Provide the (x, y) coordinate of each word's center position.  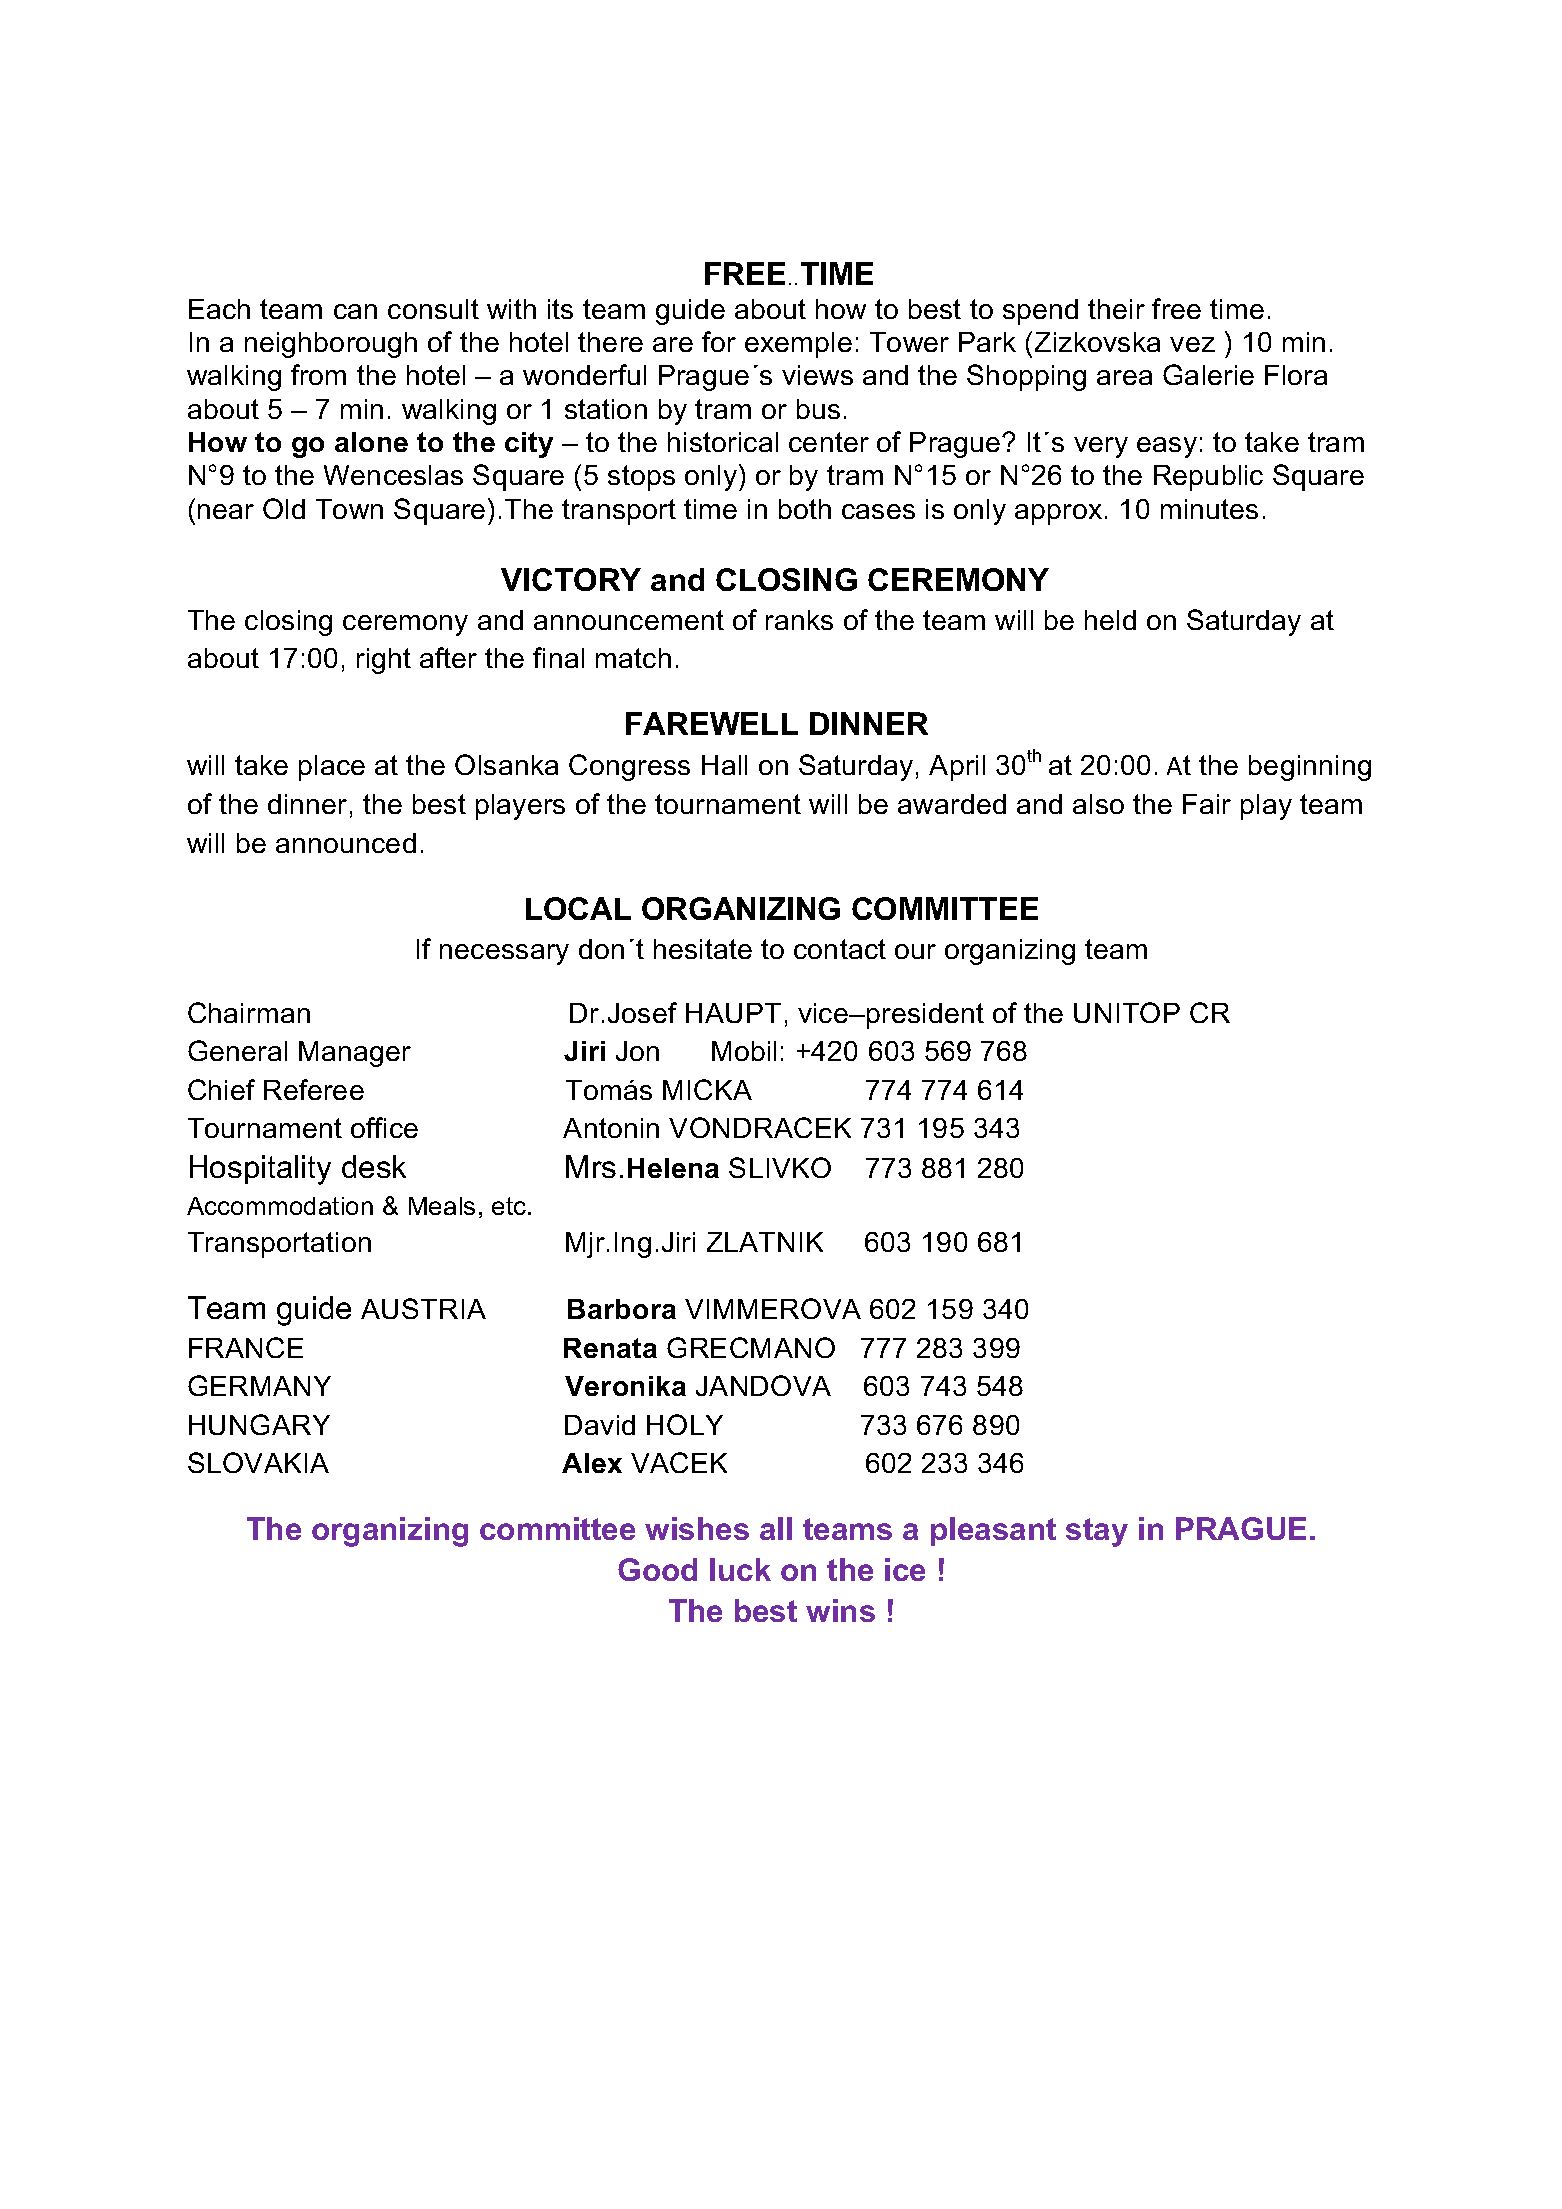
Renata (610, 1348)
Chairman (249, 1012)
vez (1192, 344)
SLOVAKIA (258, 1462)
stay (1097, 1532)
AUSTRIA (423, 1308)
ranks (799, 620)
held (1110, 620)
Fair (1207, 804)
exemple (798, 345)
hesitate (703, 949)
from (318, 374)
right (384, 661)
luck (740, 1569)
